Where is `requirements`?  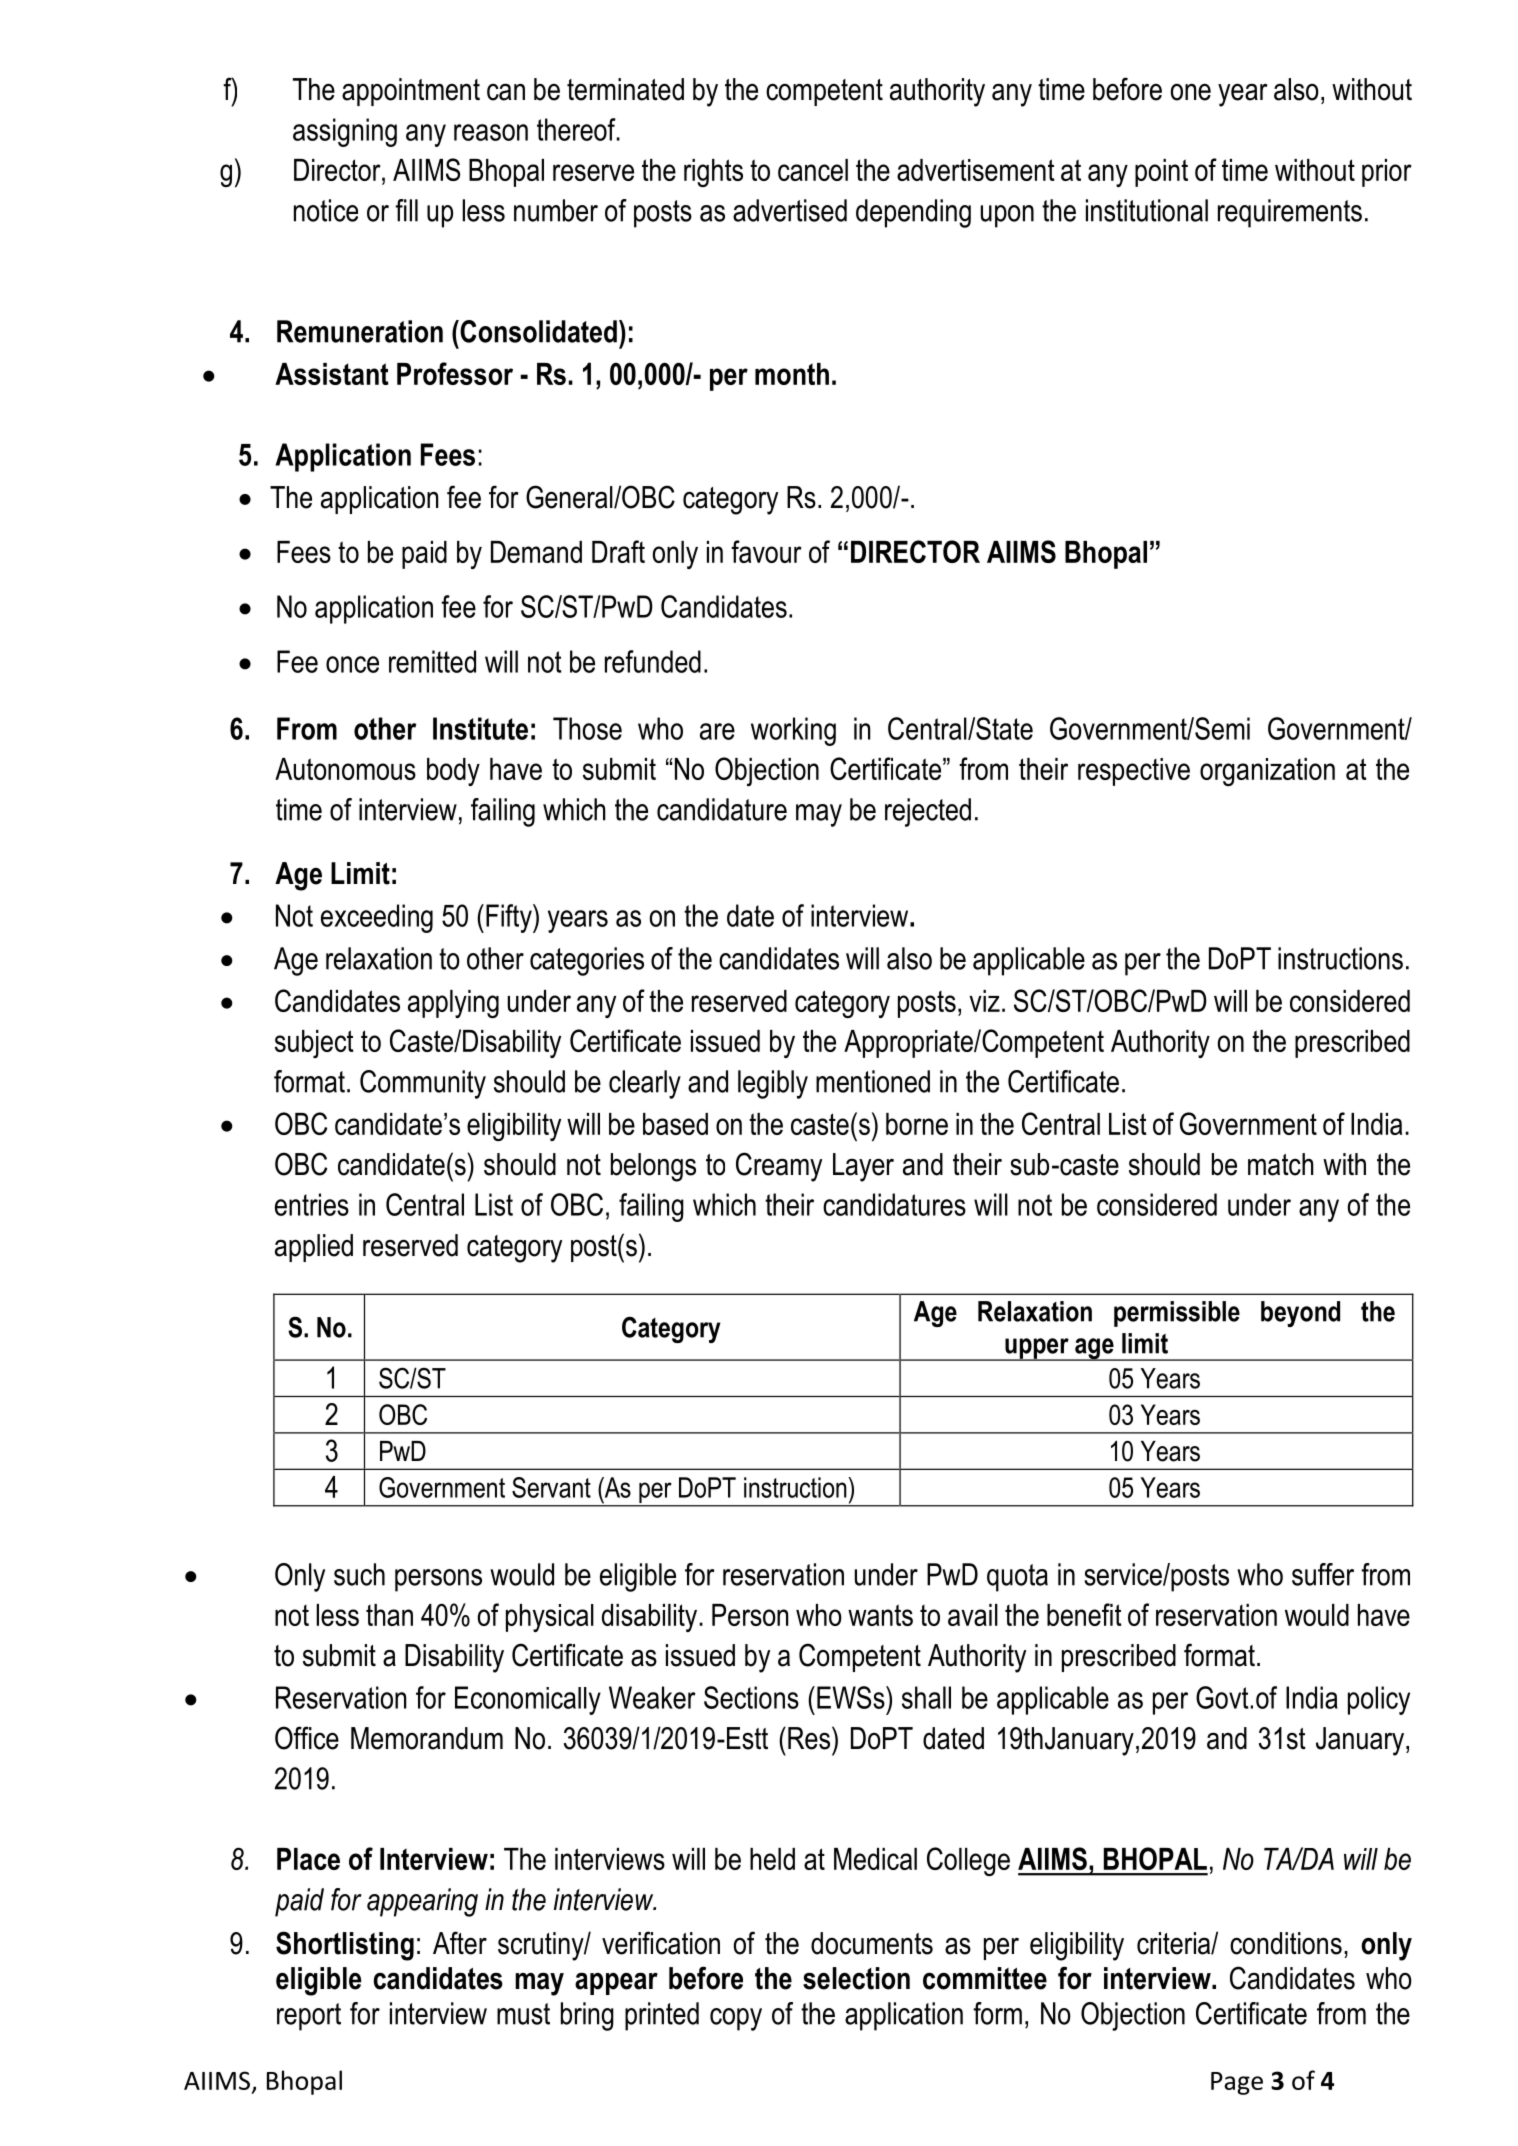 requirements is located at coordinates (1290, 213).
